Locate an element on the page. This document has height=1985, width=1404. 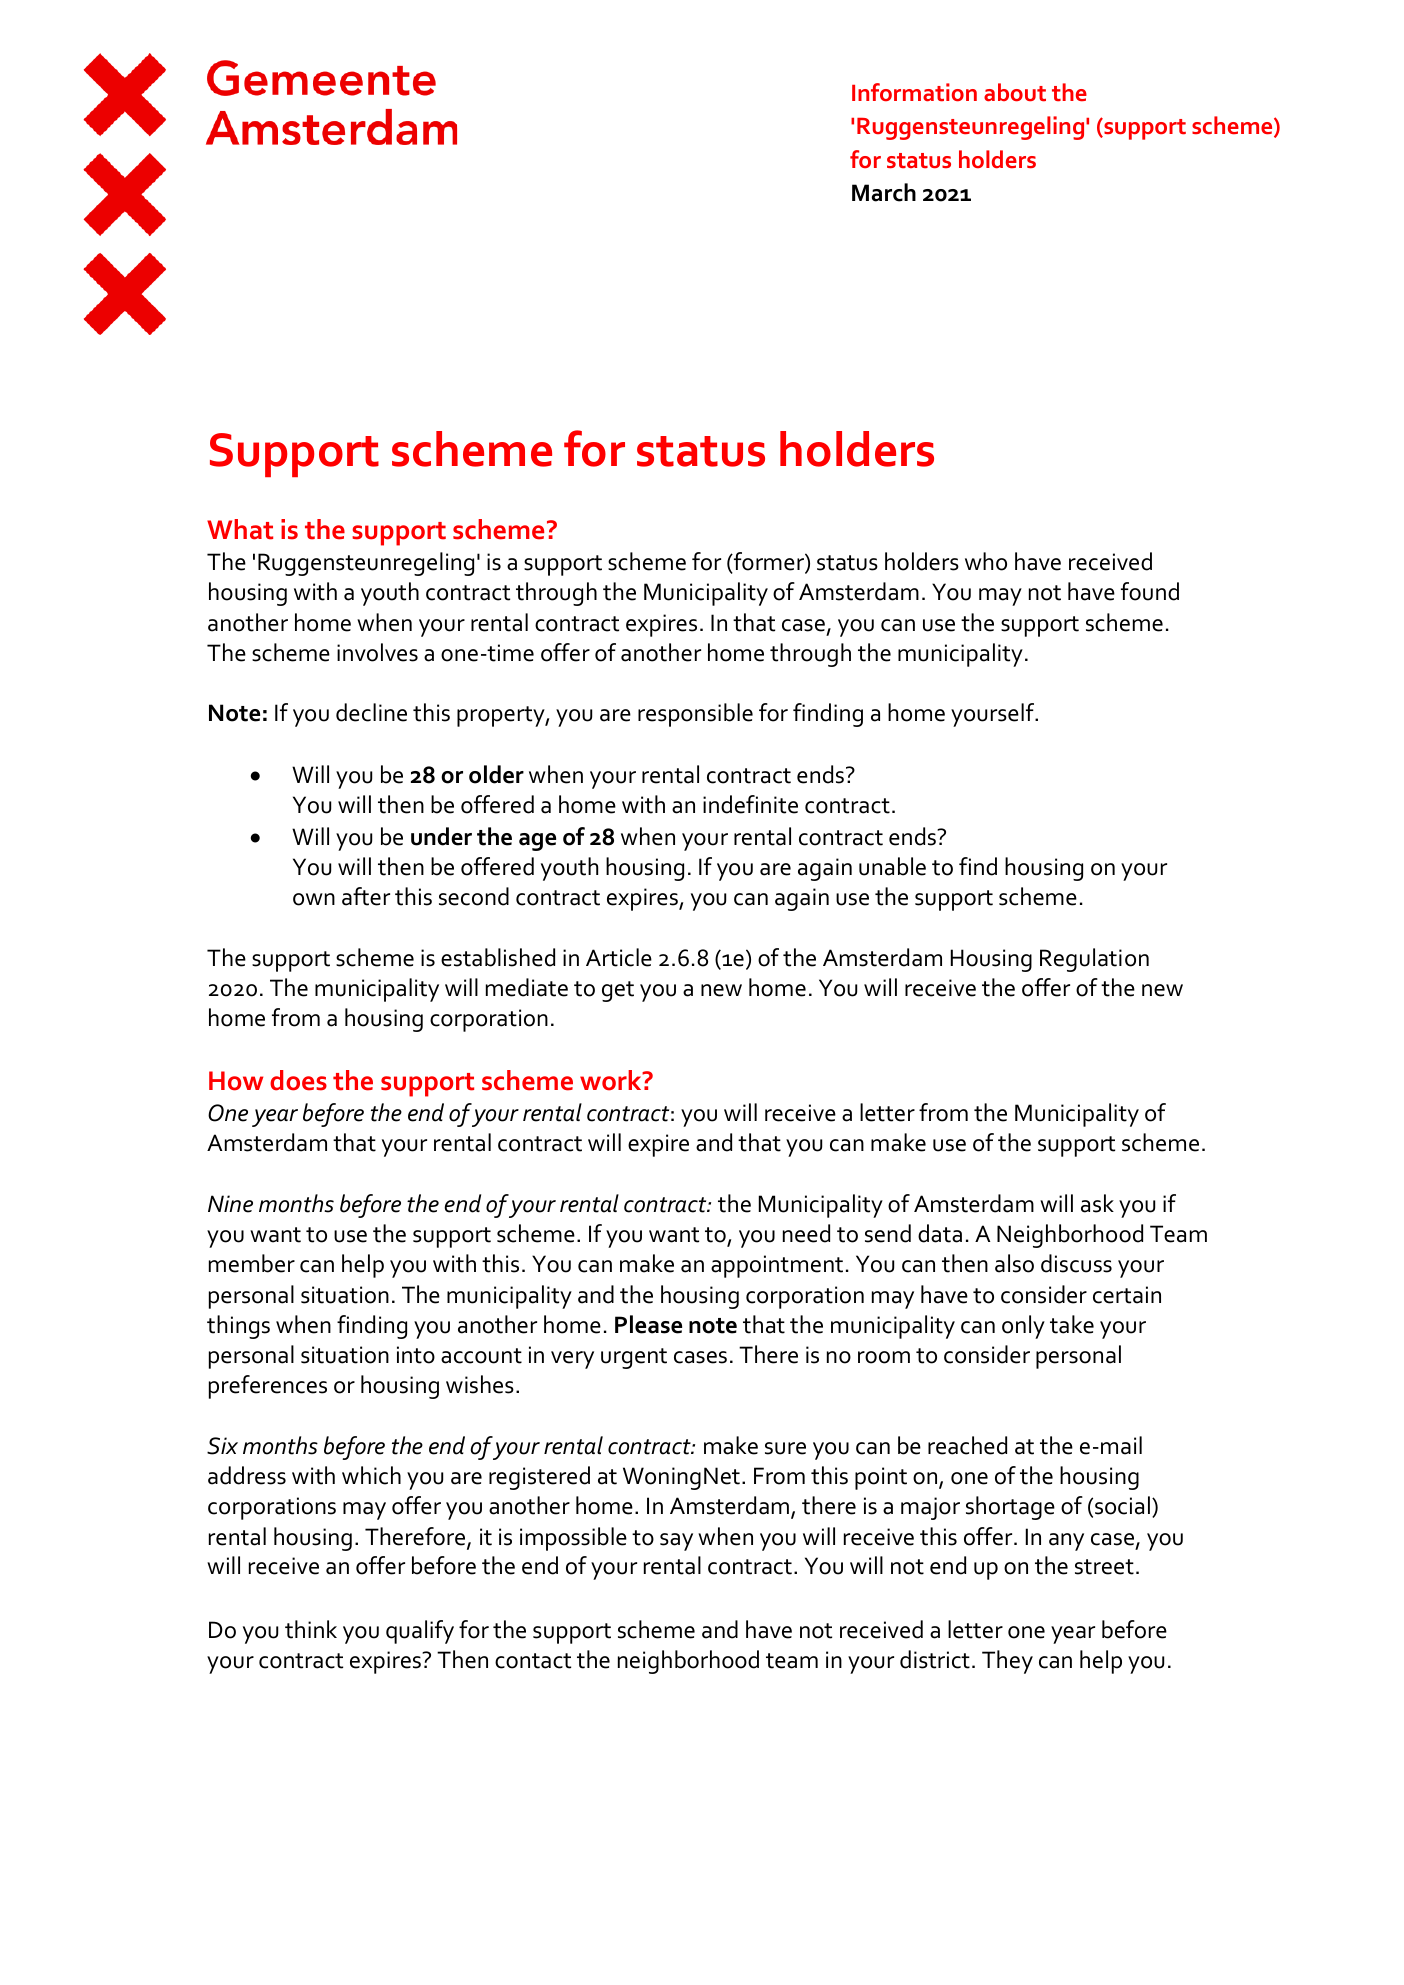
involves is located at coordinates (377, 652).
